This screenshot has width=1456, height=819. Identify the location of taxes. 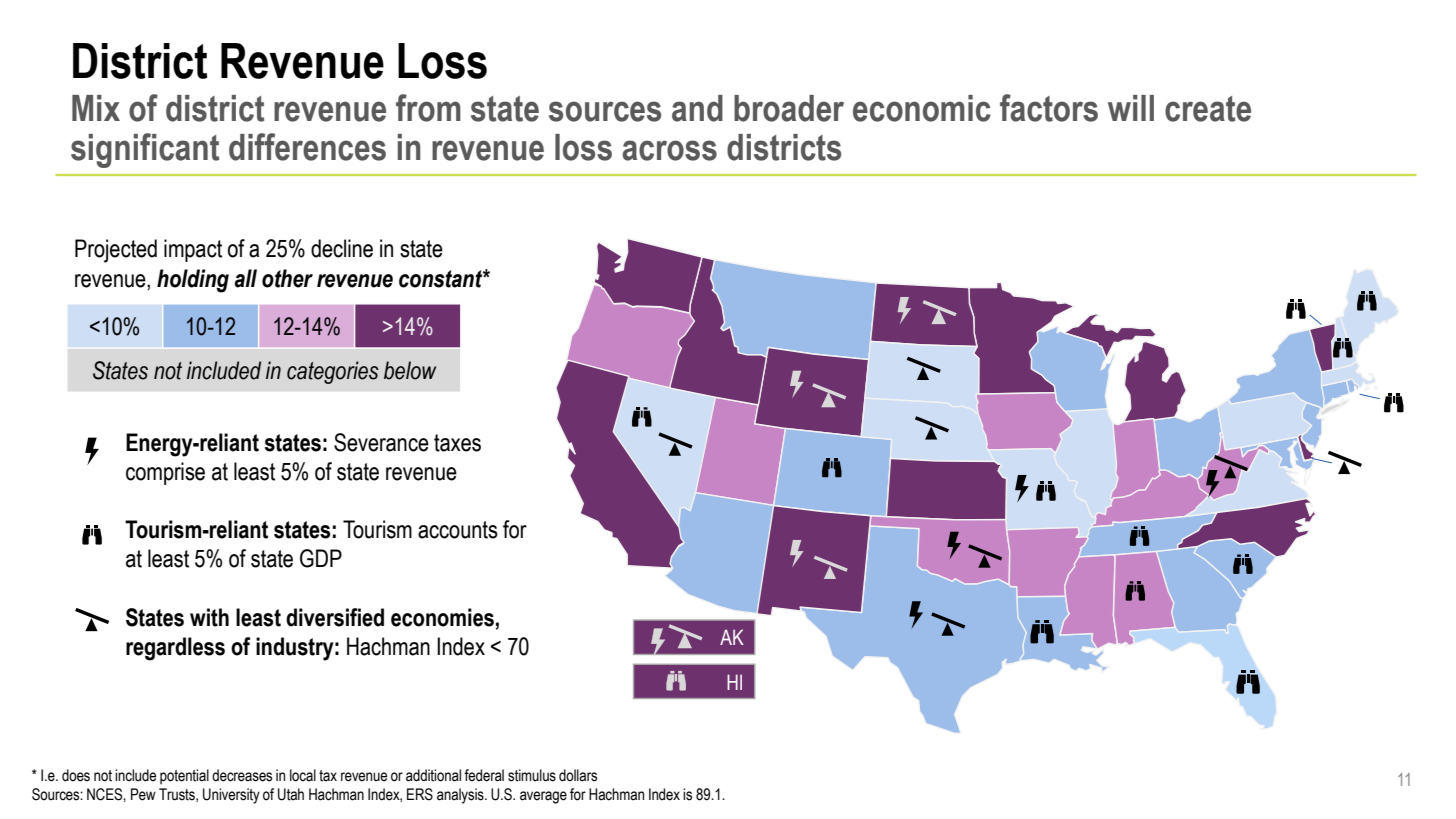
(457, 443).
